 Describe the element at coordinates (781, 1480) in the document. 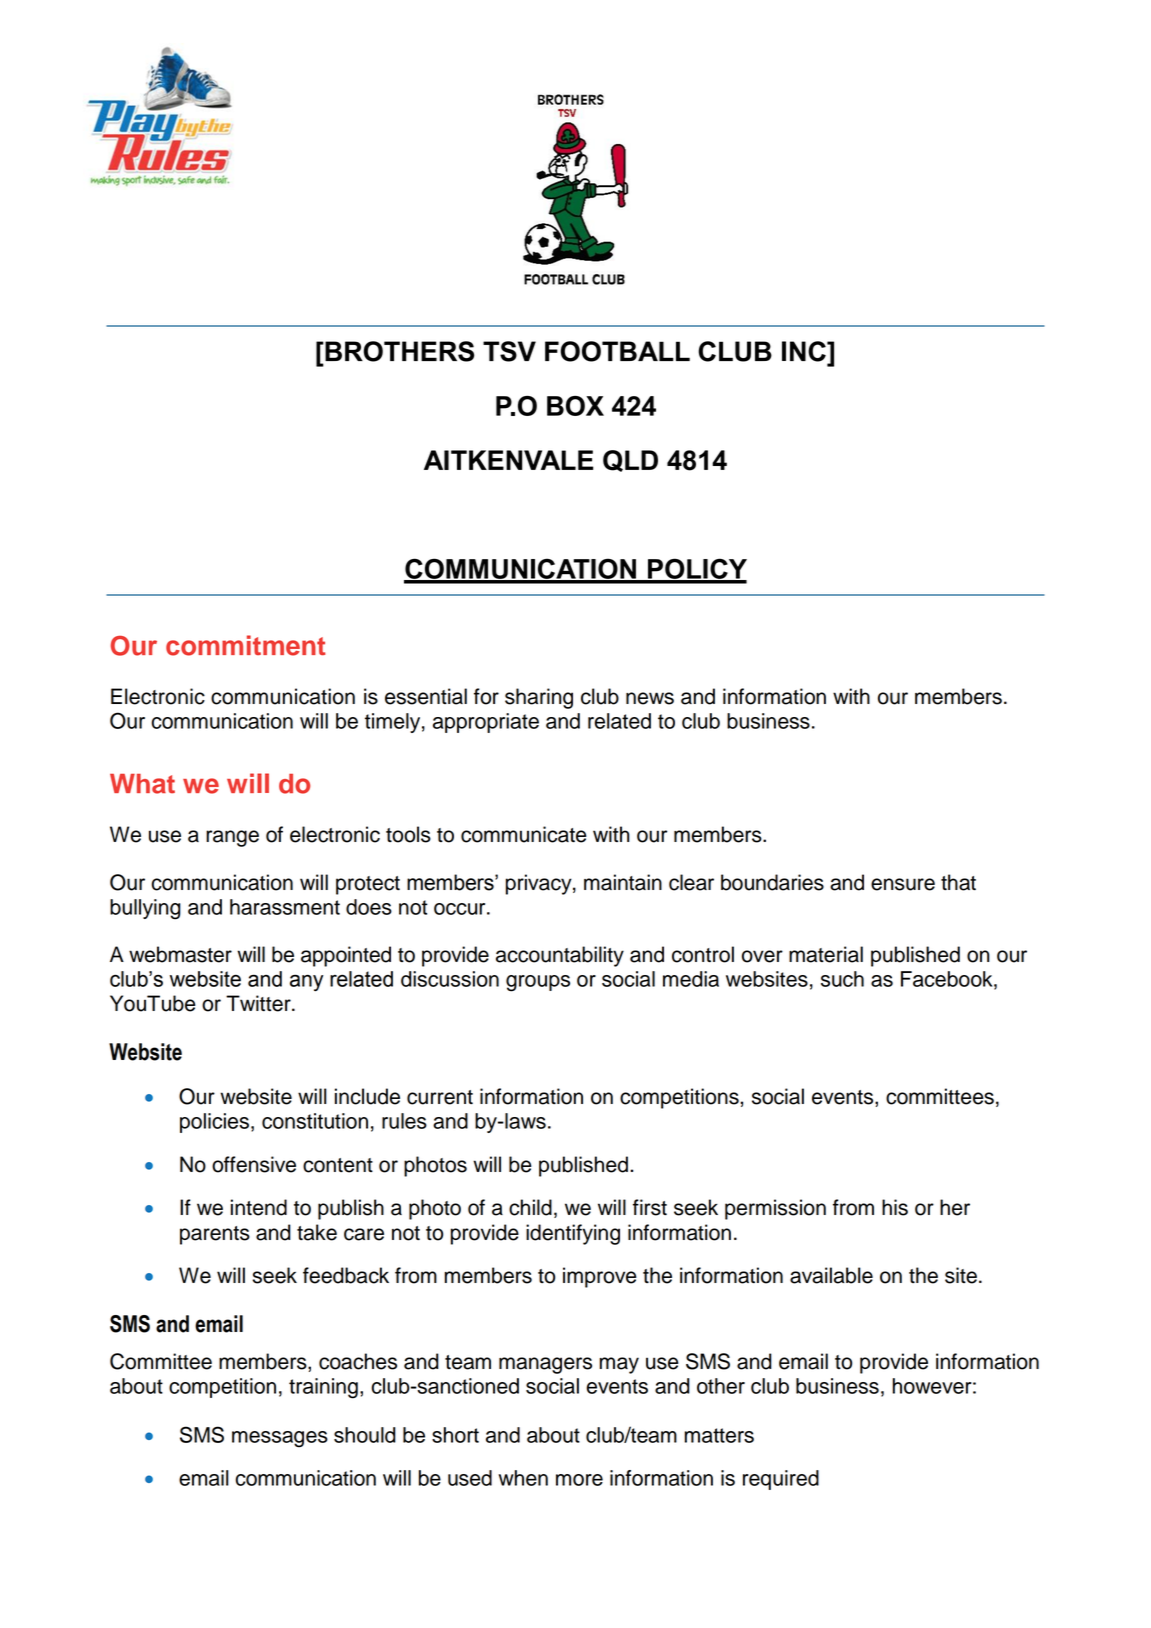

I see `required` at that location.
